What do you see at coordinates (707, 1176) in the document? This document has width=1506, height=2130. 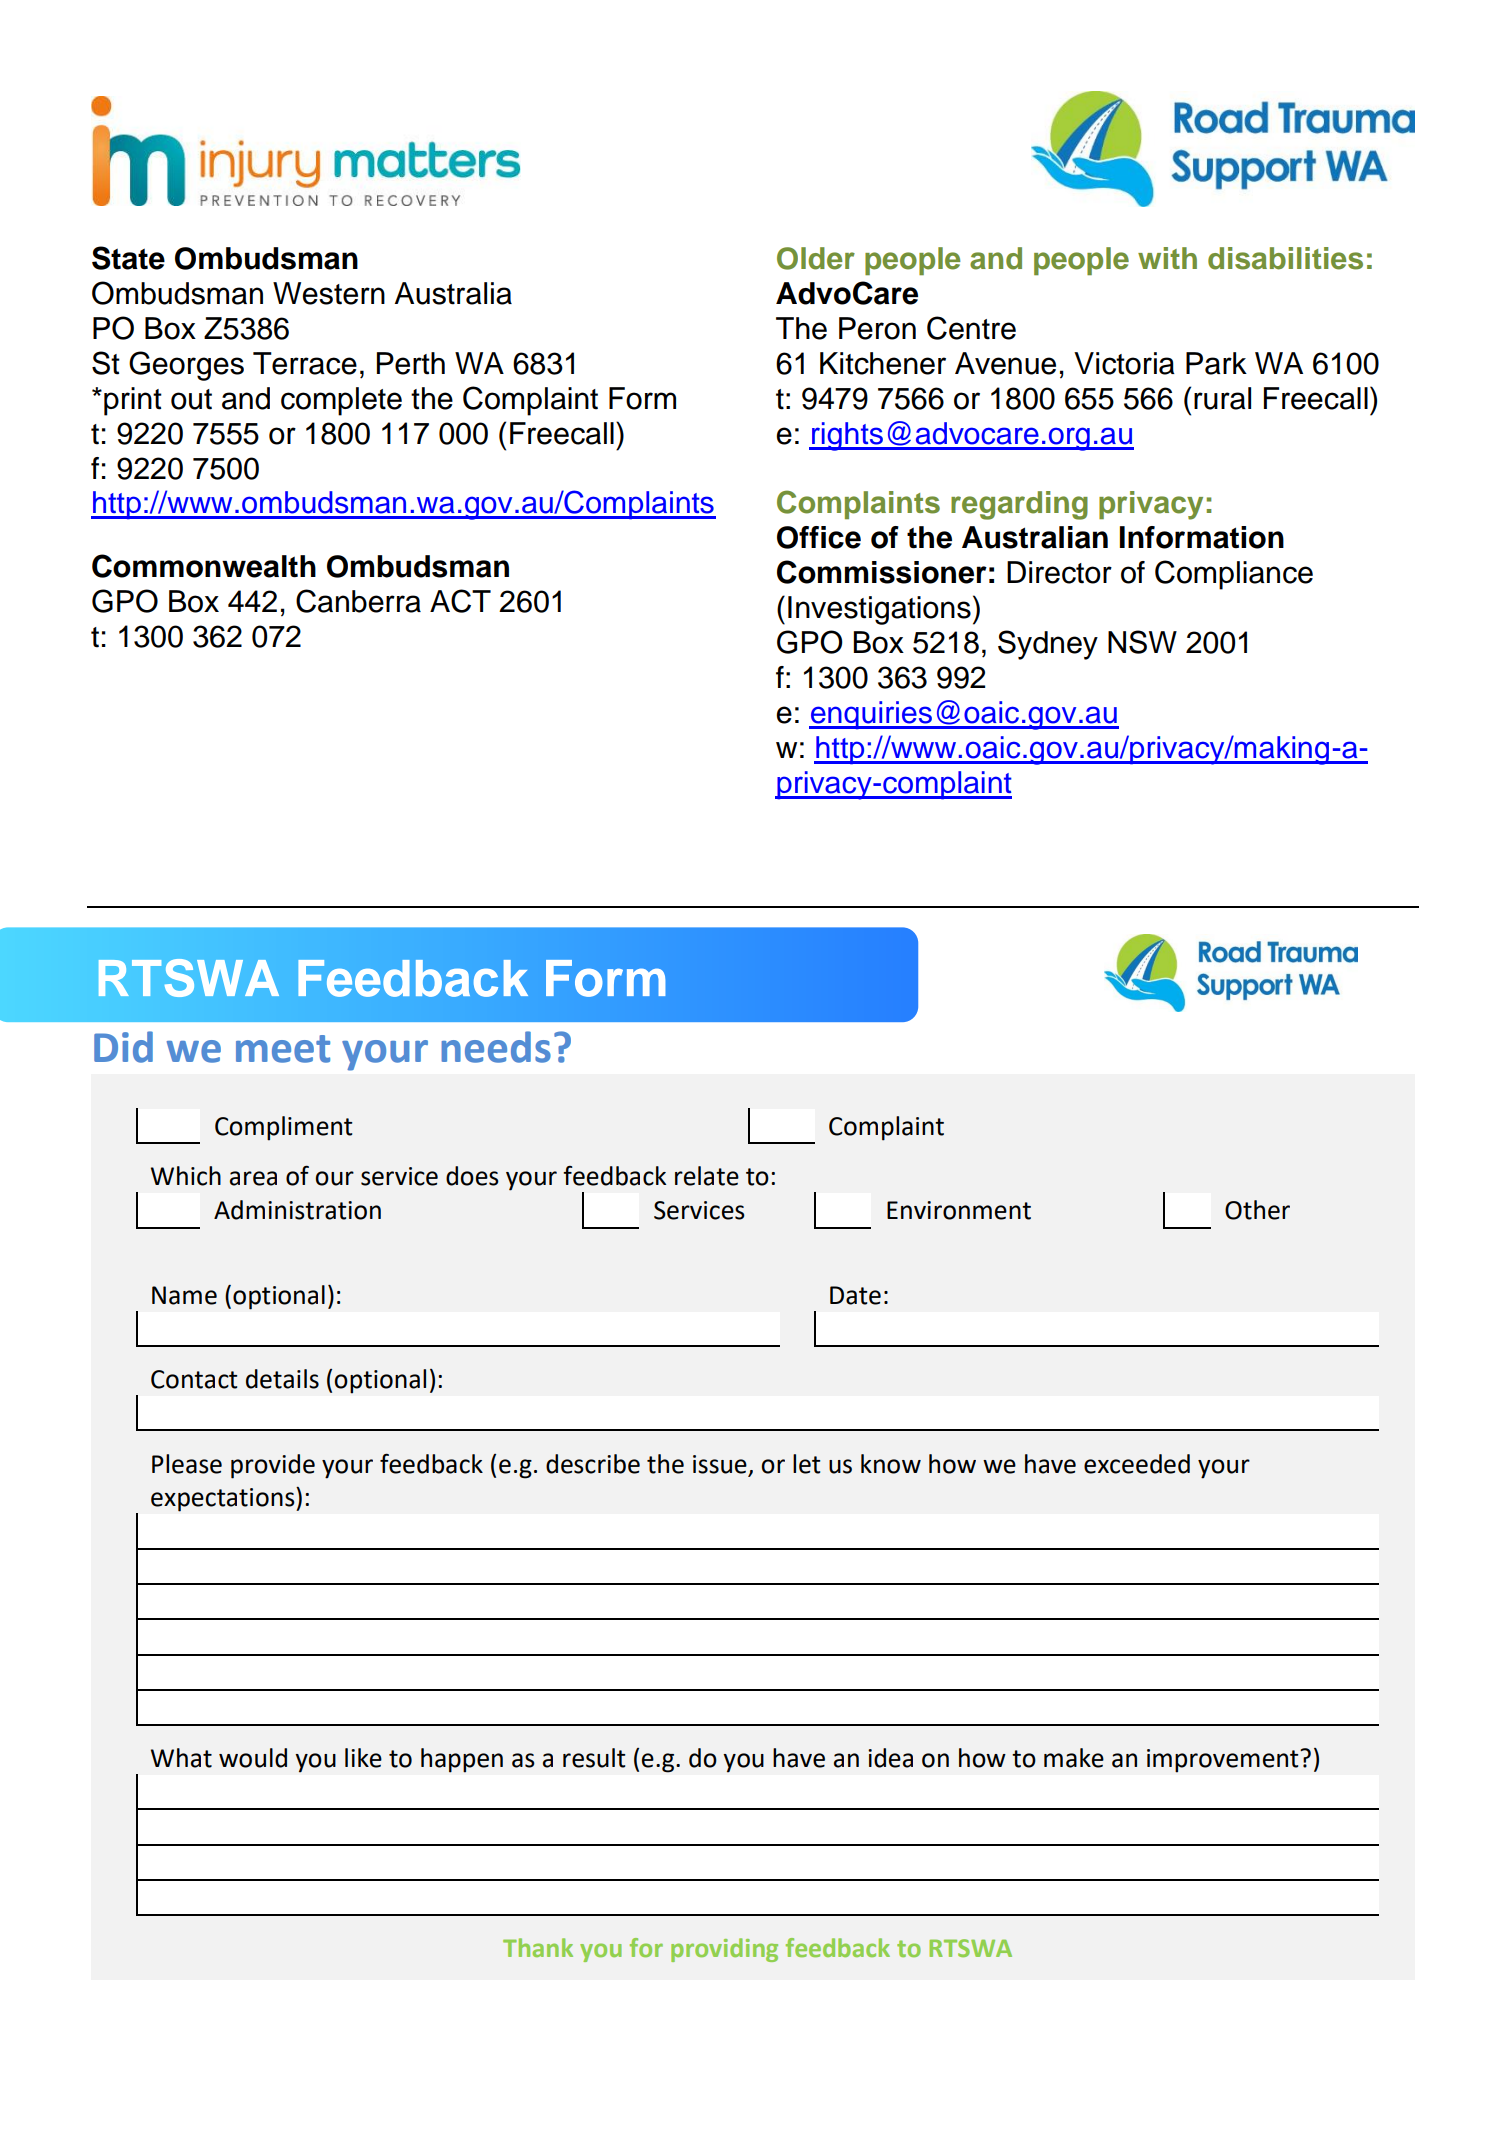 I see `relate` at bounding box center [707, 1176].
